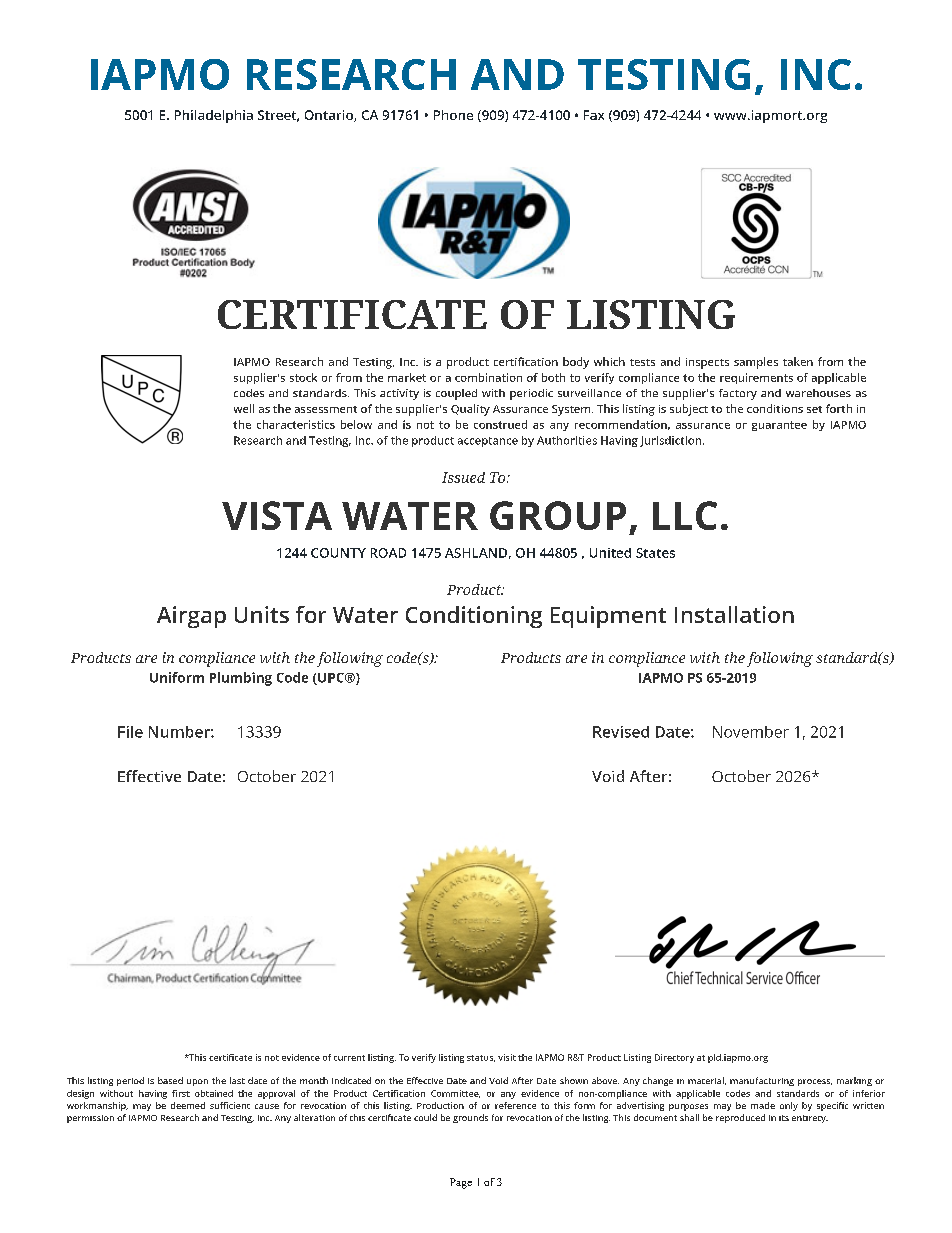 Image resolution: width=952 pixels, height=1233 pixels. What do you see at coordinates (453, 115) in the page?
I see `Phone` at bounding box center [453, 115].
